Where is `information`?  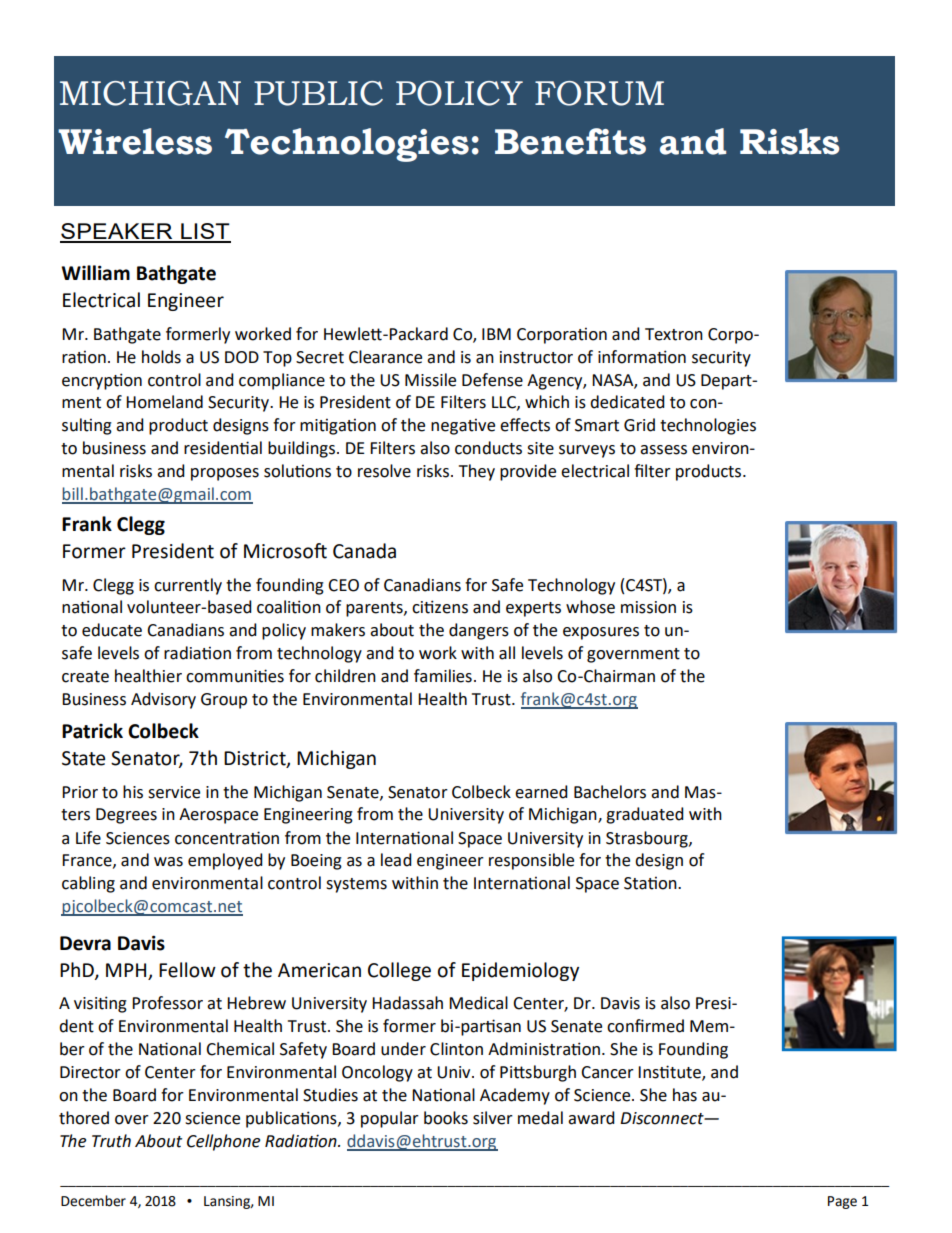
information is located at coordinates (642, 357).
